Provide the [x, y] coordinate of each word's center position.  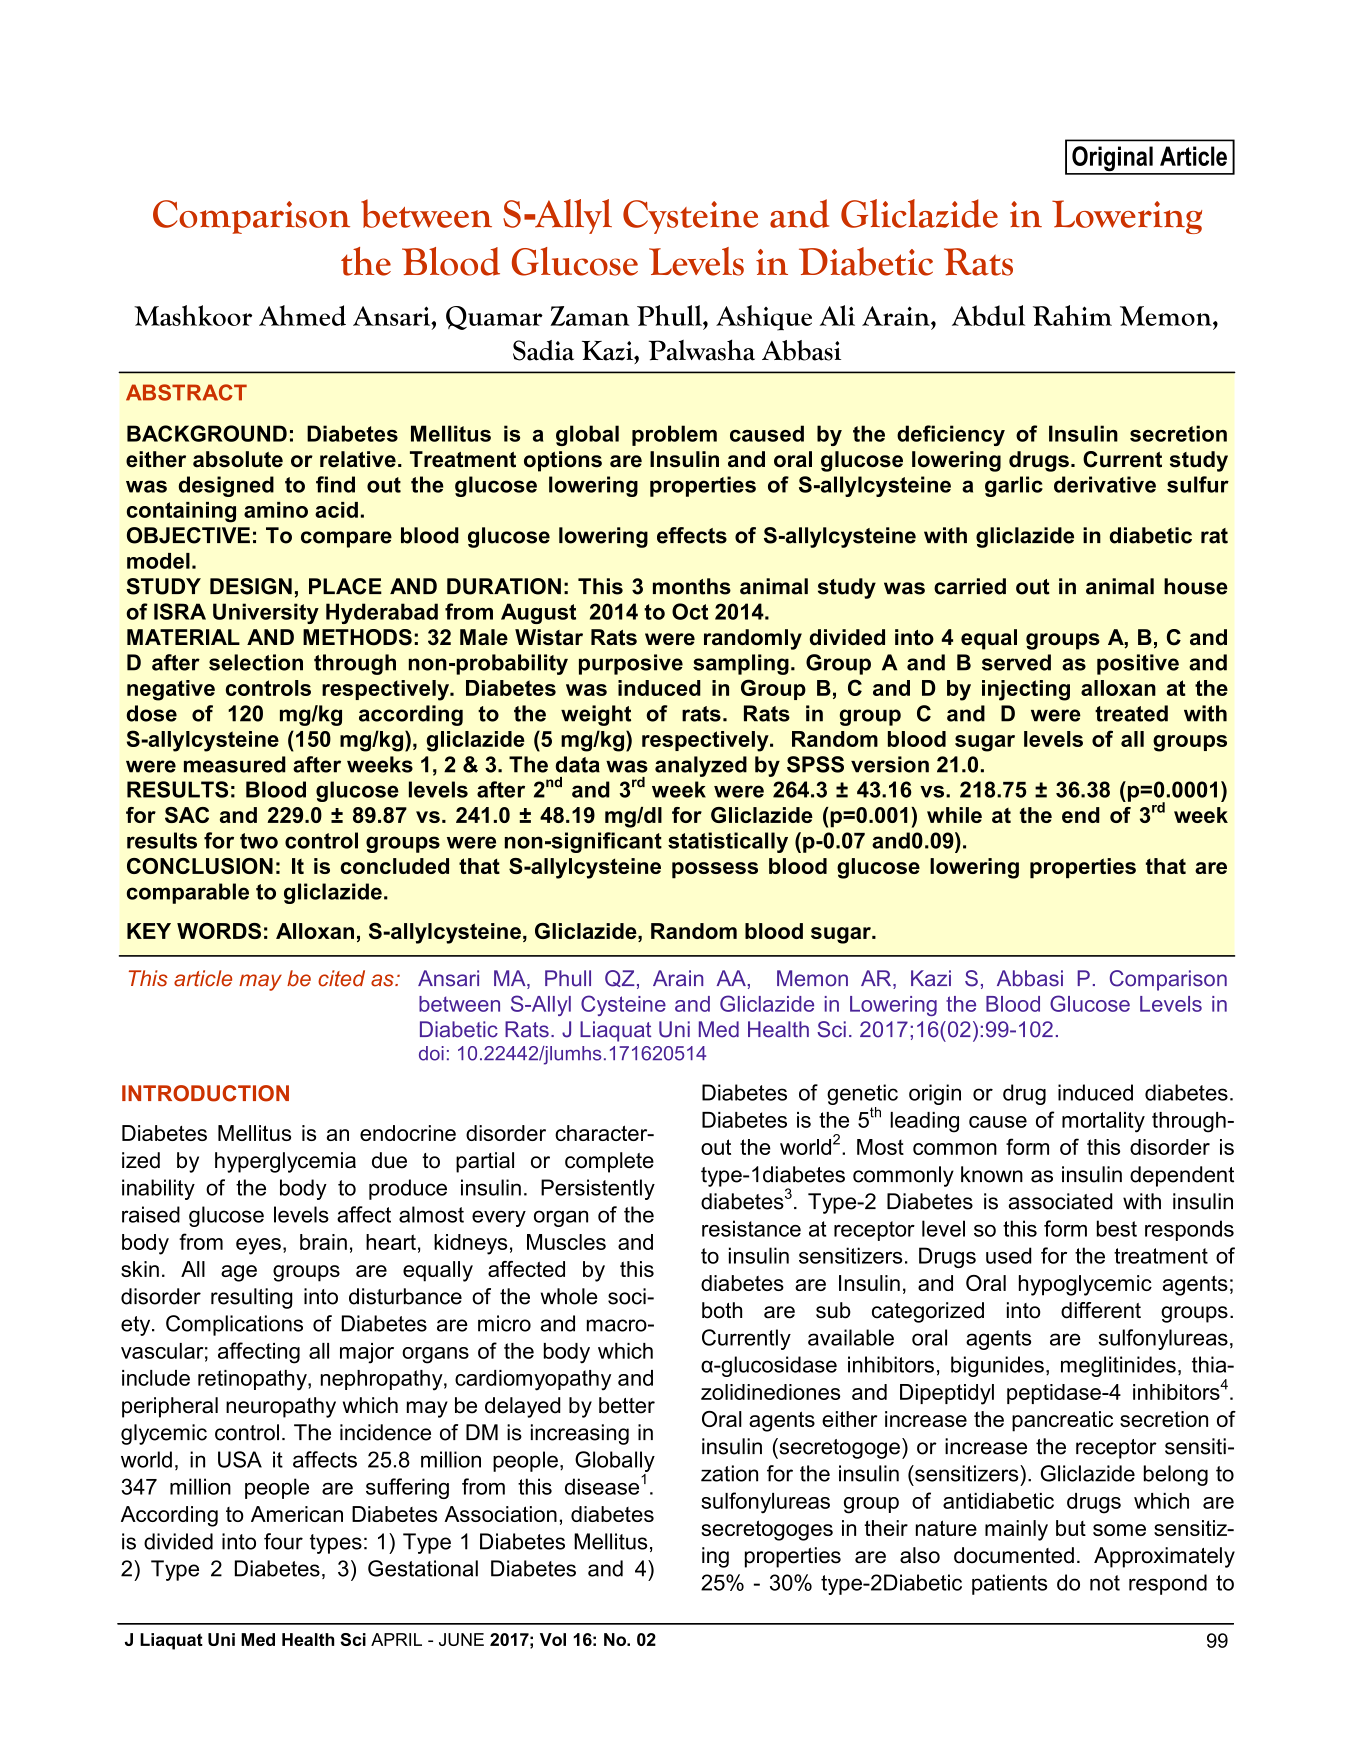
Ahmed [302, 315]
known [992, 1174]
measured [235, 764]
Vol [553, 1639]
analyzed [701, 766]
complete [609, 1162]
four [283, 1541]
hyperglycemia [285, 1162]
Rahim [1072, 315]
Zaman [590, 316]
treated [1131, 713]
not [1105, 1583]
